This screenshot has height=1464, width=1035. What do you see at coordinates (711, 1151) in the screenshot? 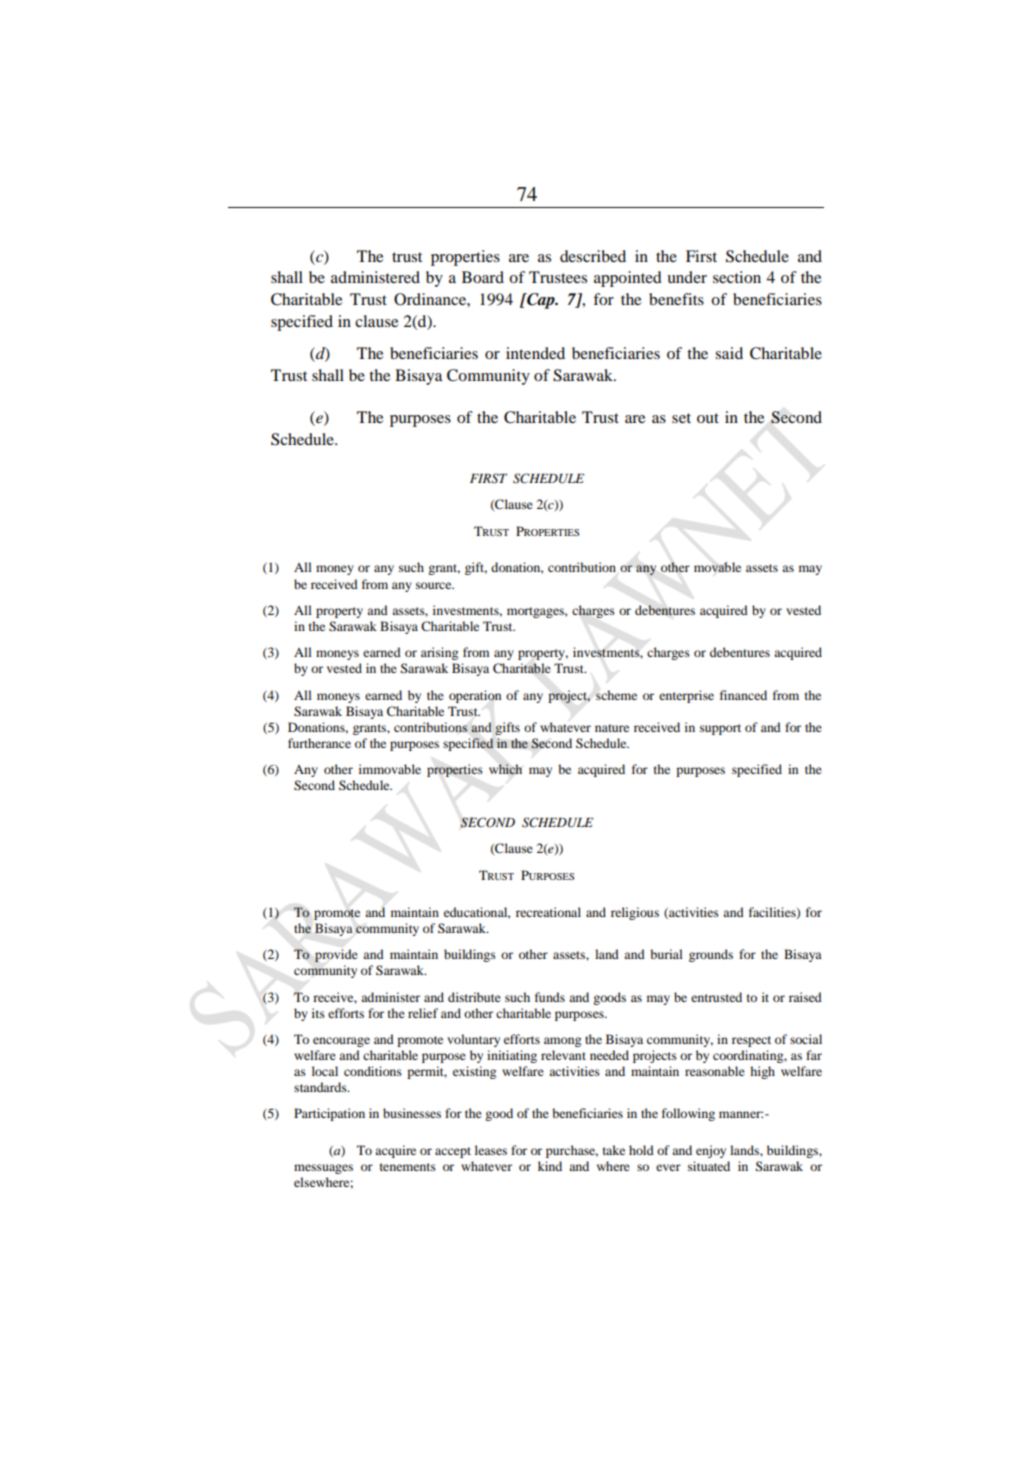
I see `enjoy` at bounding box center [711, 1151].
